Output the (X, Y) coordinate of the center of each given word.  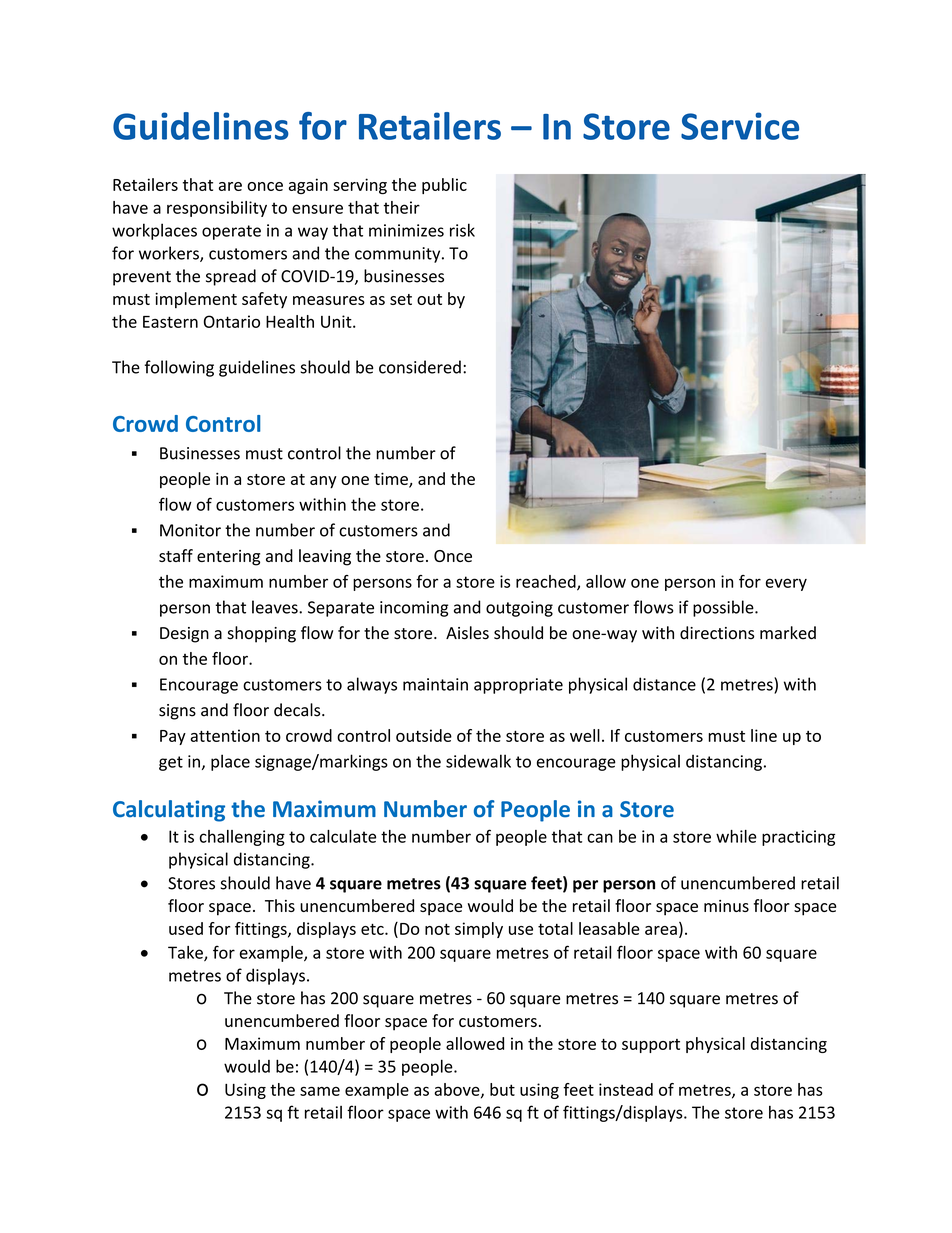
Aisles (467, 633)
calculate (343, 836)
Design (184, 635)
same (320, 1091)
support (651, 1046)
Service (740, 126)
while (736, 836)
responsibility (217, 209)
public (444, 186)
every (786, 584)
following (179, 368)
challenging (242, 838)
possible (724, 608)
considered (420, 367)
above (458, 1090)
